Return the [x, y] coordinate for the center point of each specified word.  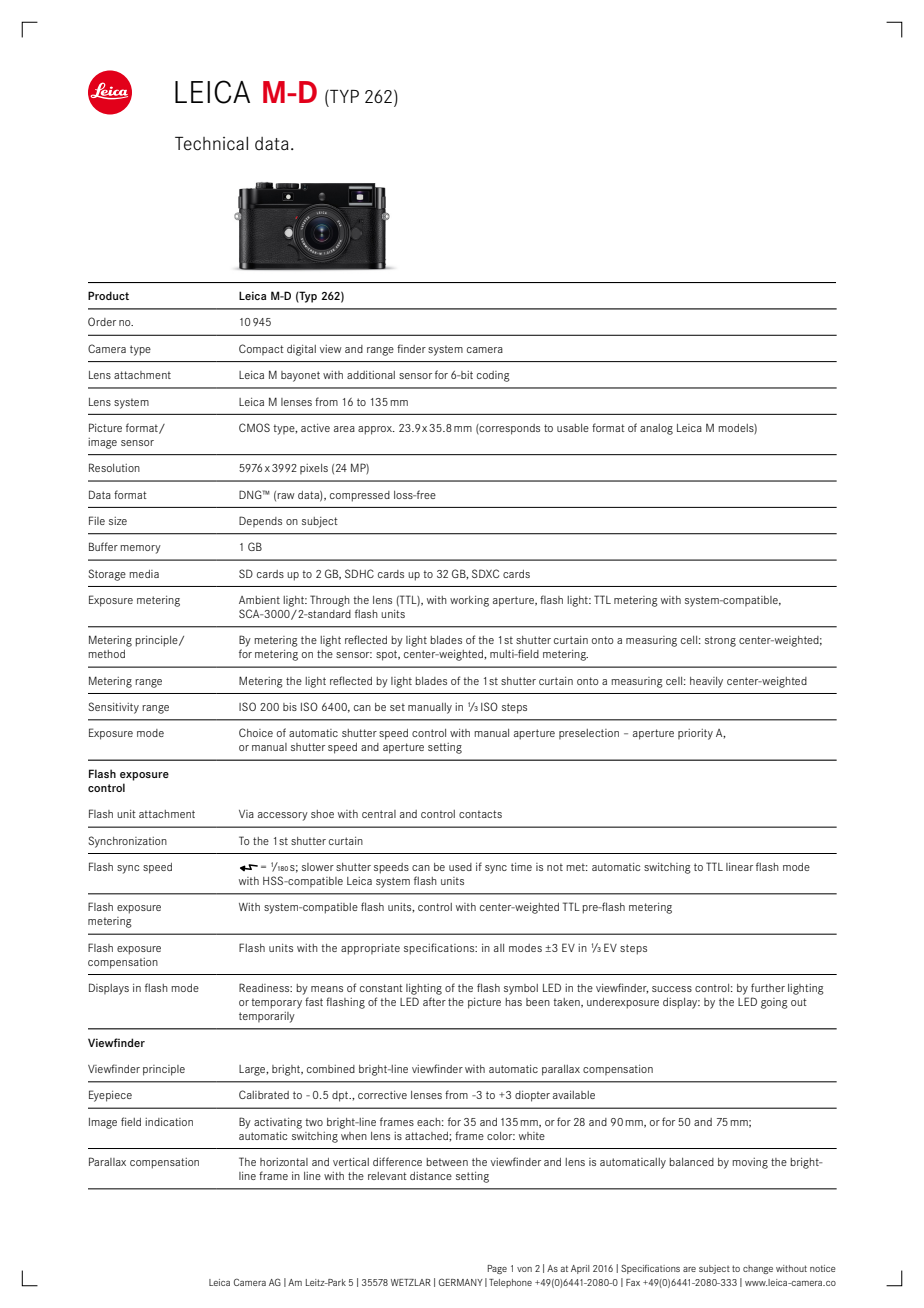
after [434, 1001]
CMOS [254, 427]
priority [695, 734]
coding [493, 376]
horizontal [284, 1162]
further [768, 987]
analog [656, 429]
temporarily [267, 1017]
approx [376, 430]
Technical [211, 143]
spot [388, 655]
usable [573, 428]
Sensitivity [113, 708]
